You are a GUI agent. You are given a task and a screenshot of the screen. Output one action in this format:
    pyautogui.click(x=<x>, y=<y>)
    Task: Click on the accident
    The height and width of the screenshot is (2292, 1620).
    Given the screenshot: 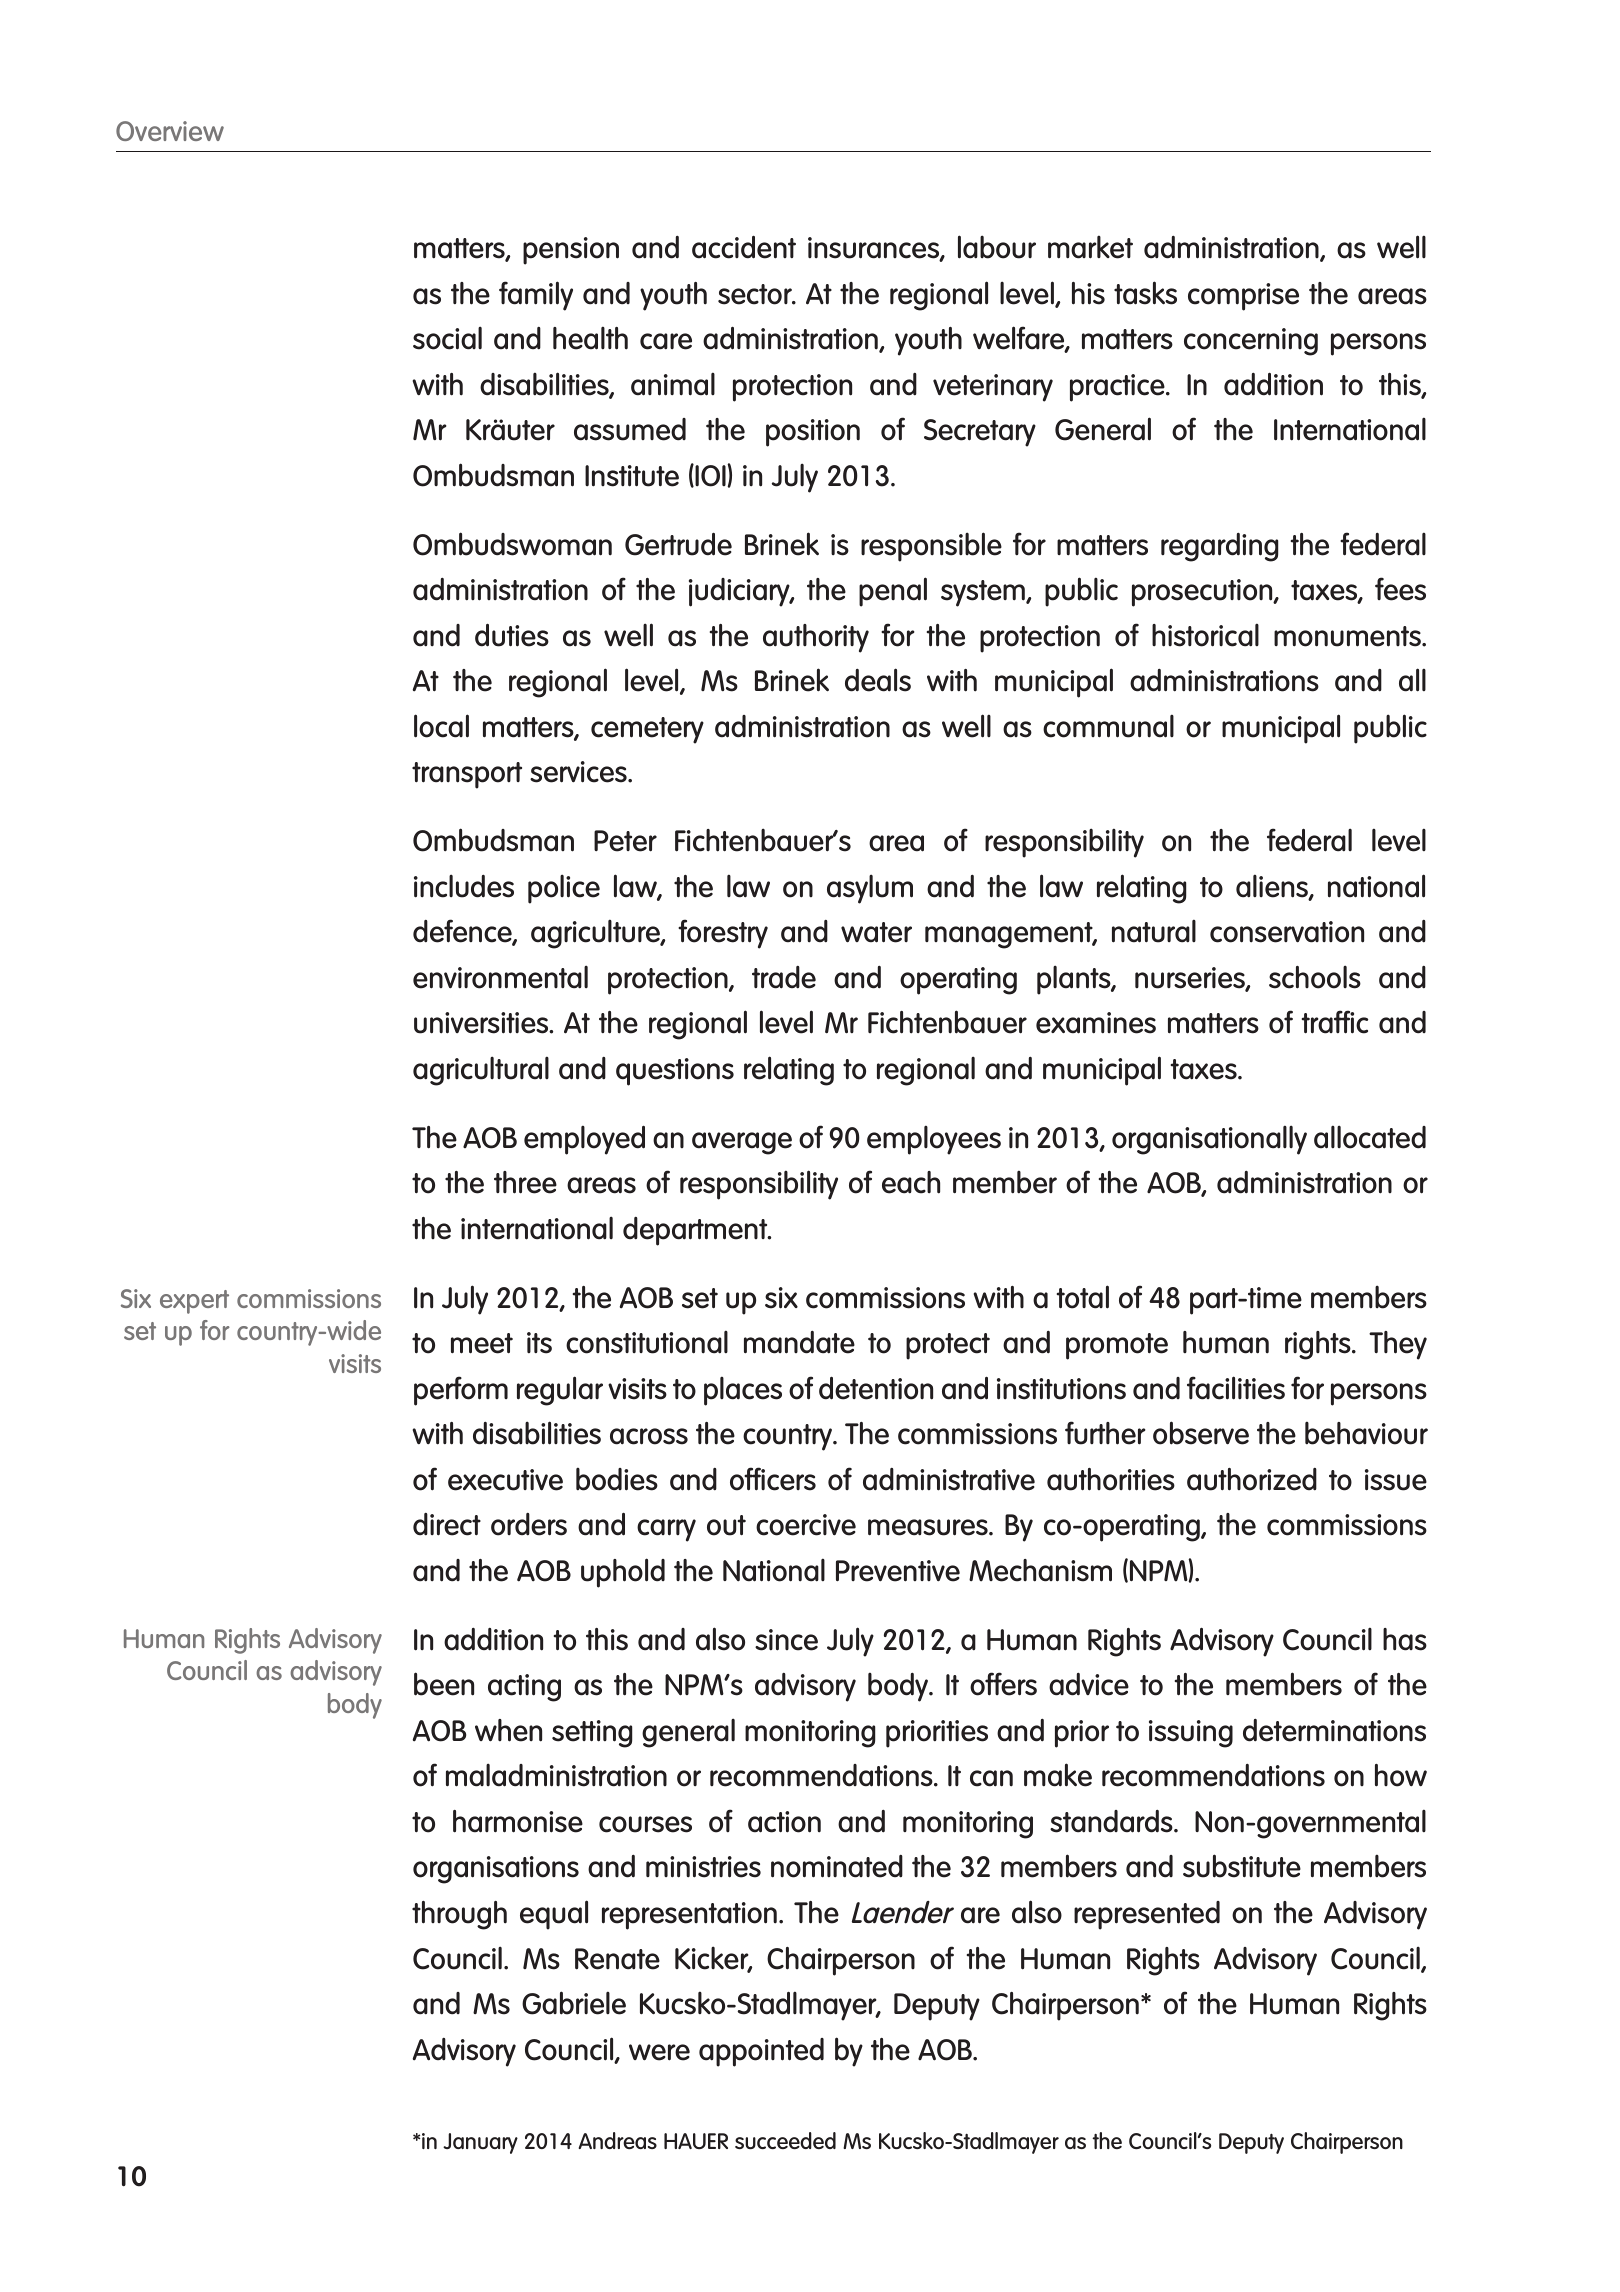 What is the action you would take?
    pyautogui.click(x=744, y=247)
